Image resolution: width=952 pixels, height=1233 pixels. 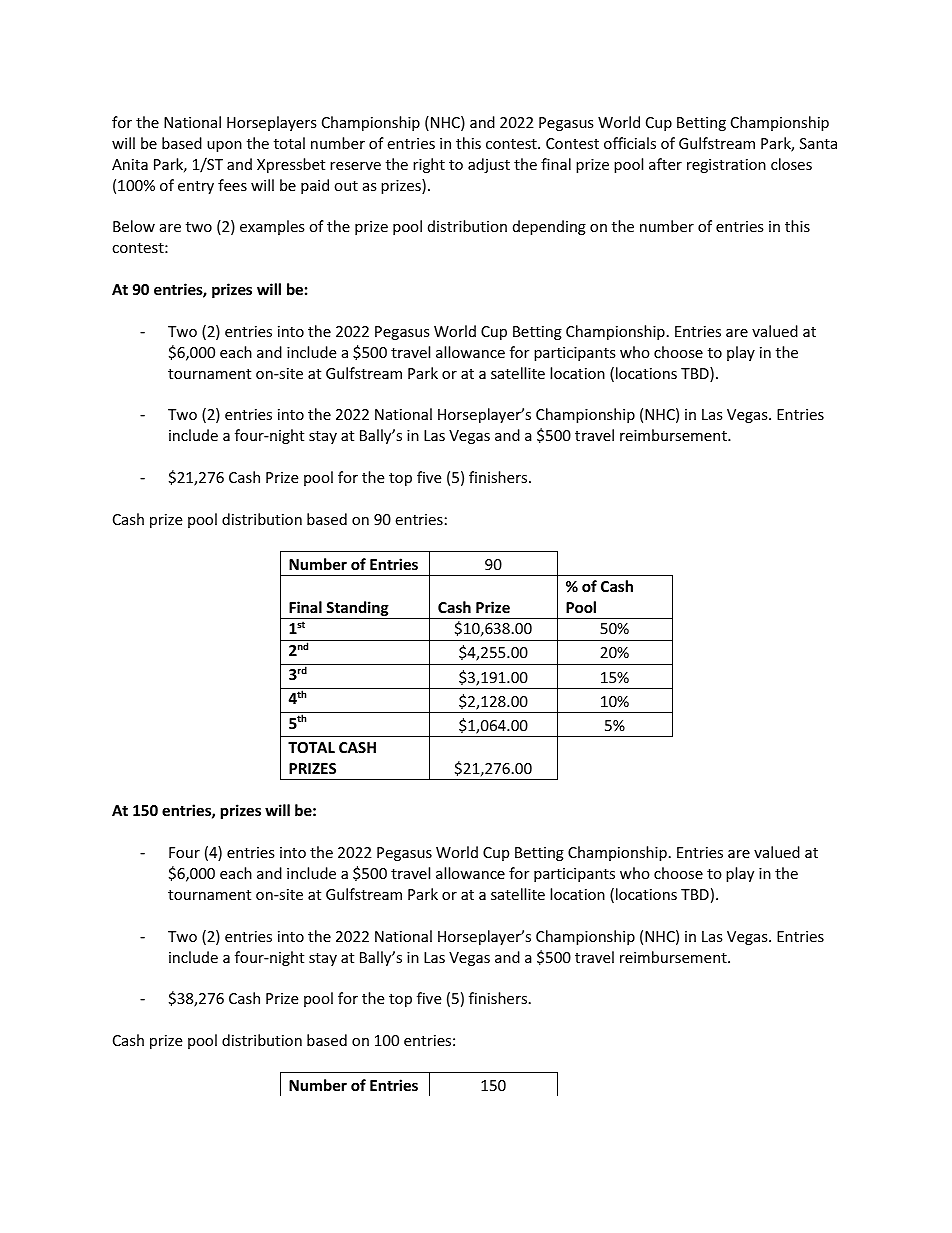 What do you see at coordinates (665, 164) in the screenshot?
I see `after` at bounding box center [665, 164].
